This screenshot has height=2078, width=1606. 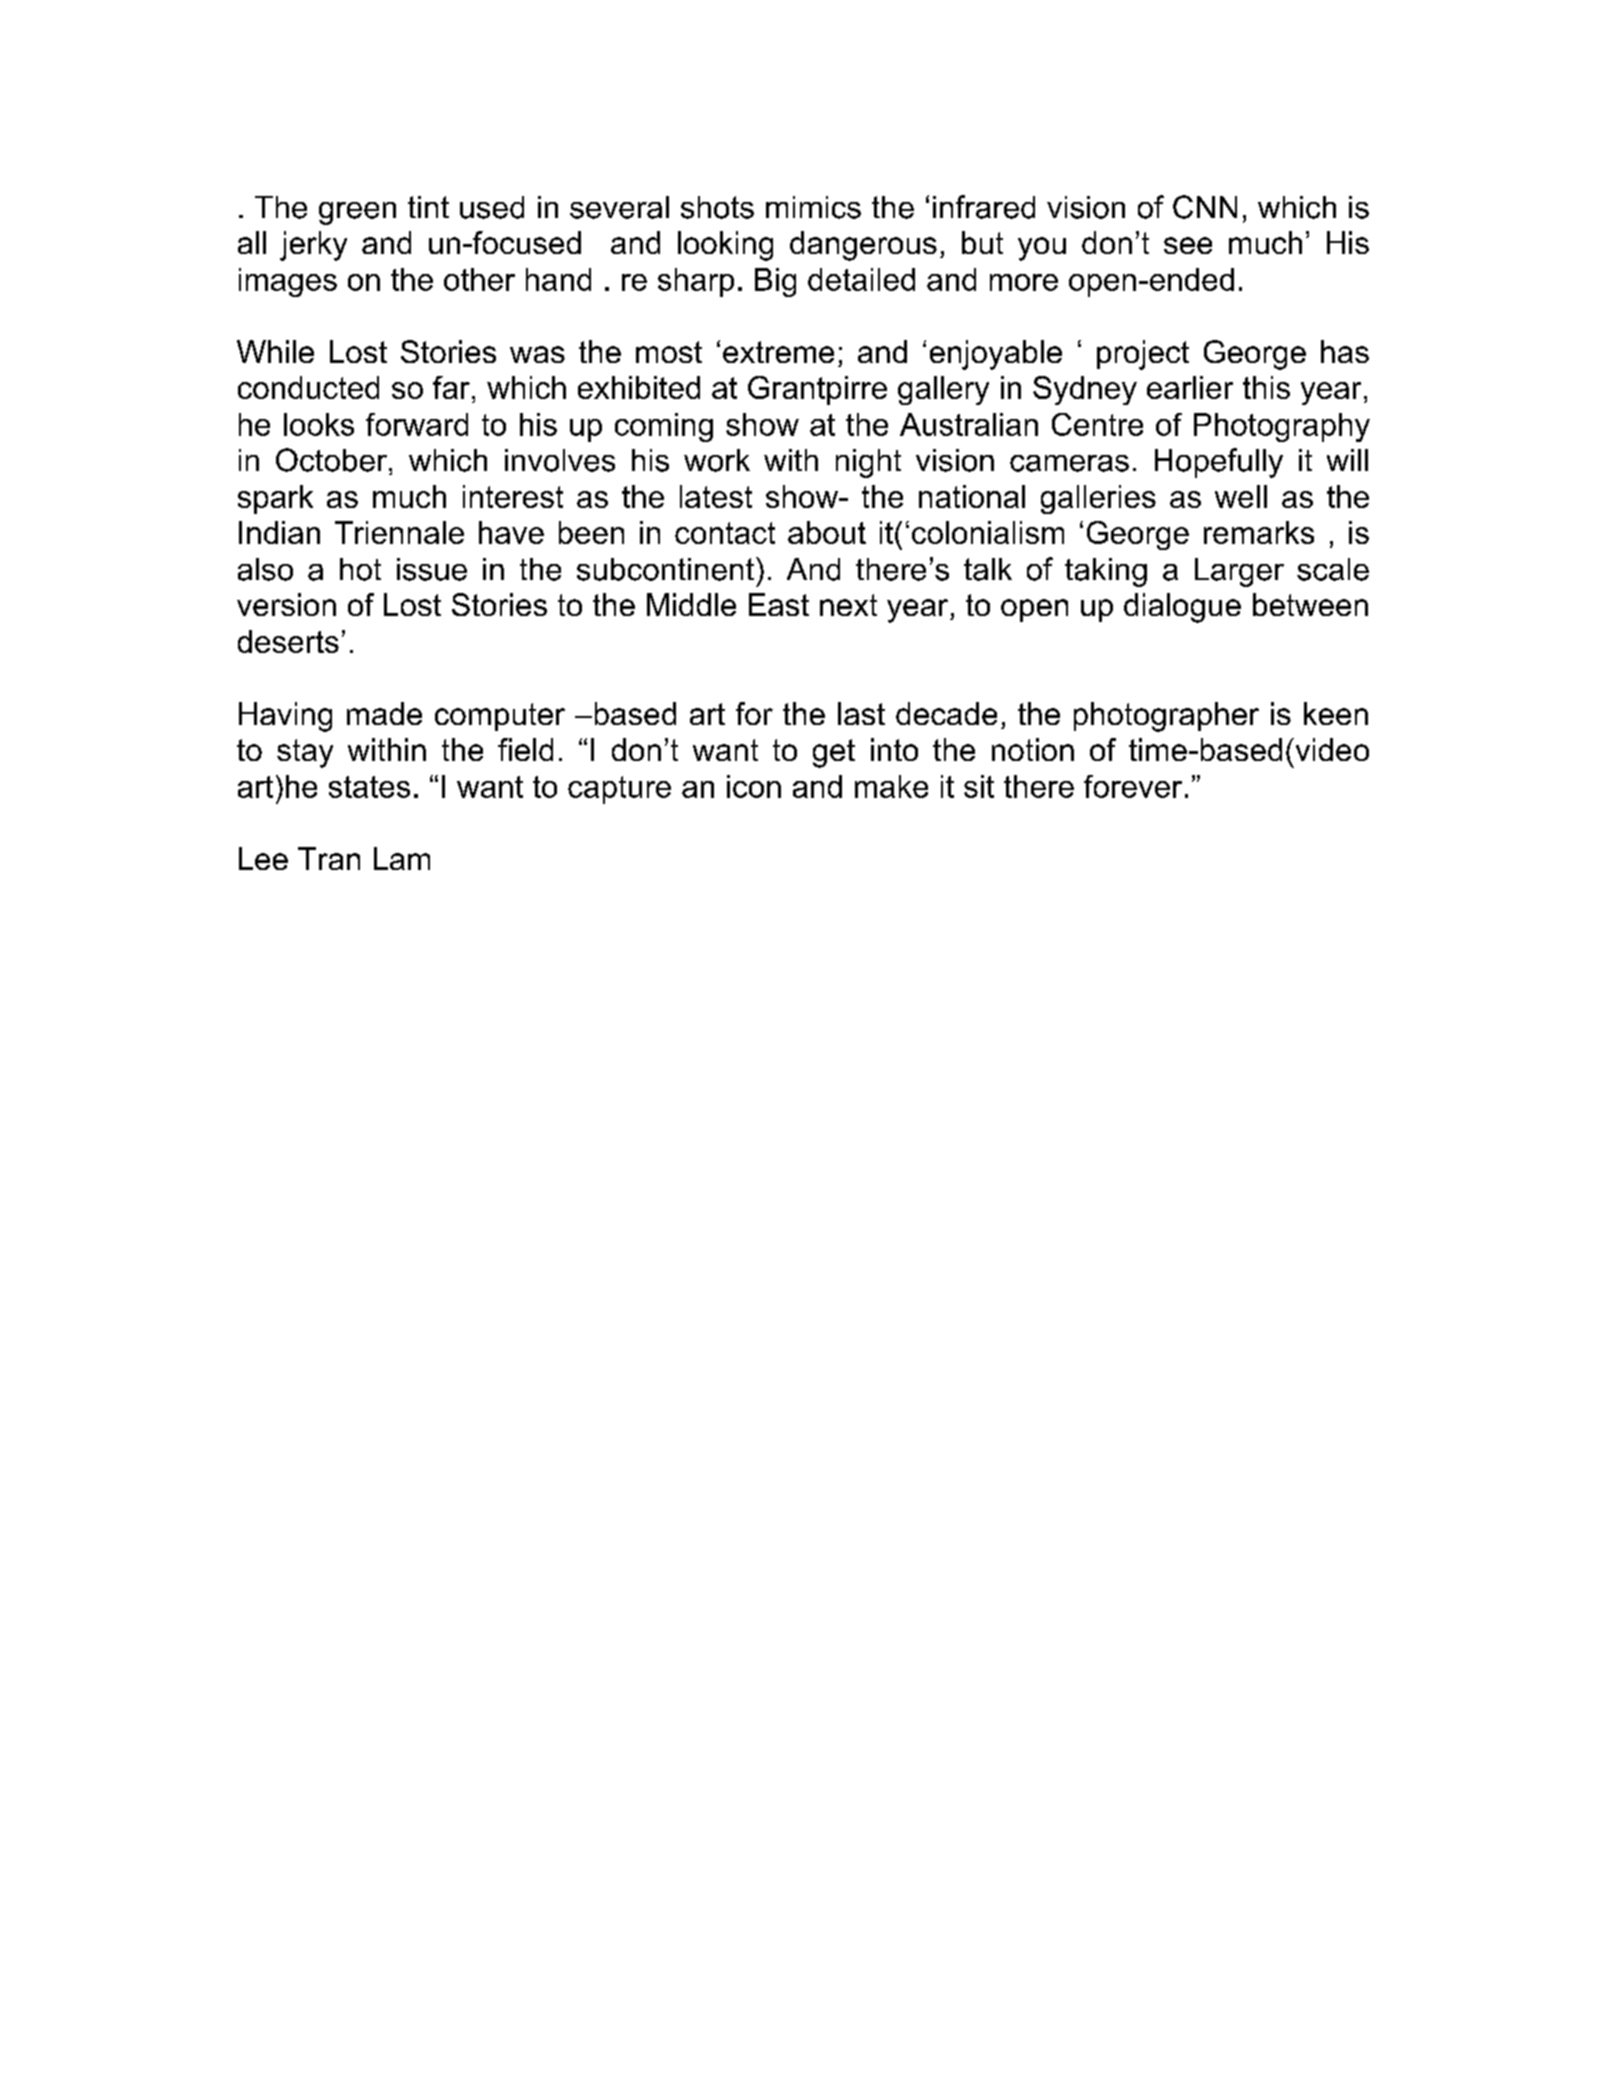 What do you see at coordinates (813, 207) in the screenshot?
I see `mimics` at bounding box center [813, 207].
